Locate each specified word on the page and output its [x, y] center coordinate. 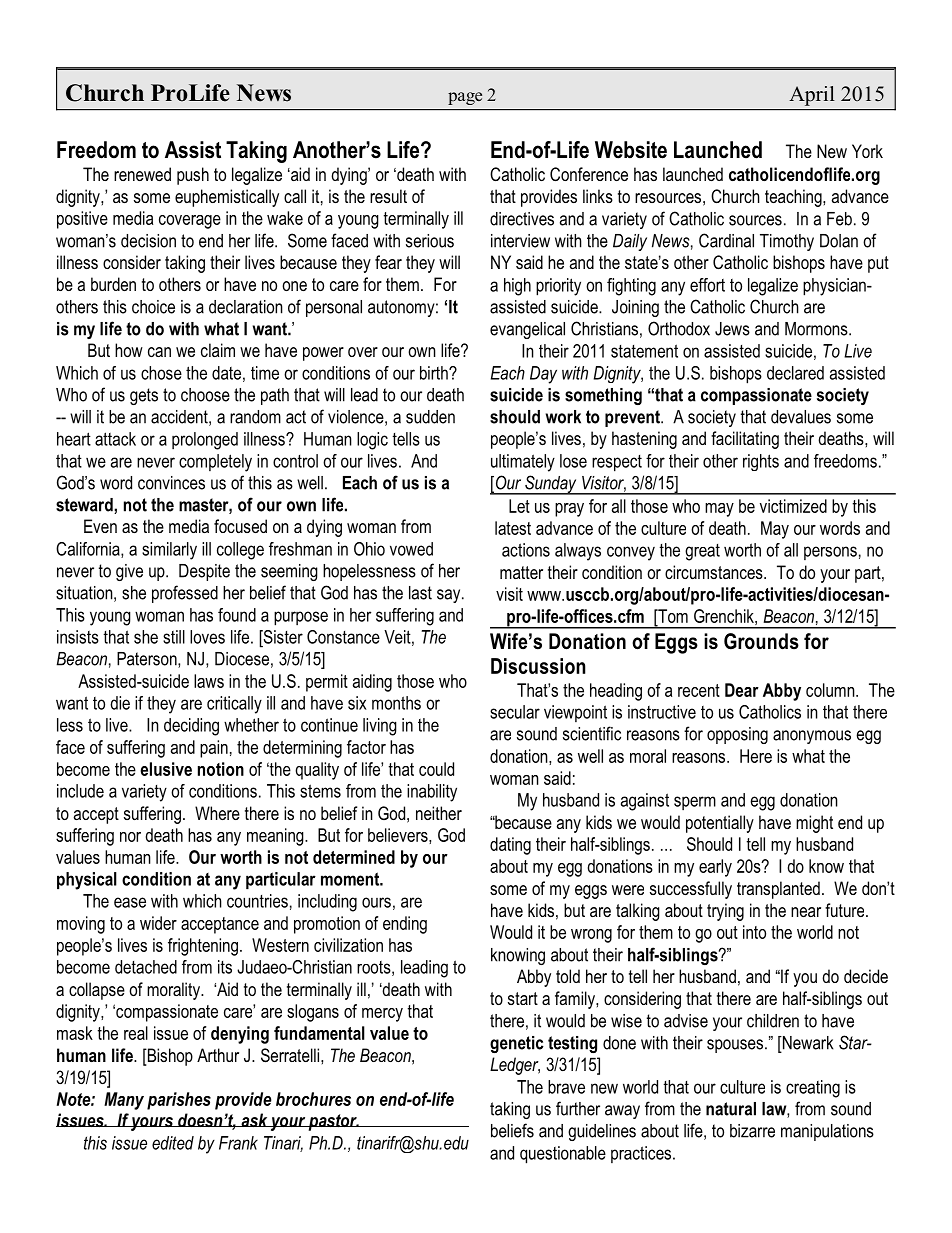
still [174, 637]
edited [173, 1143]
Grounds [761, 641]
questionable [563, 1155]
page [465, 98]
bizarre [752, 1131]
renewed [142, 174]
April [812, 96]
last [420, 593]
